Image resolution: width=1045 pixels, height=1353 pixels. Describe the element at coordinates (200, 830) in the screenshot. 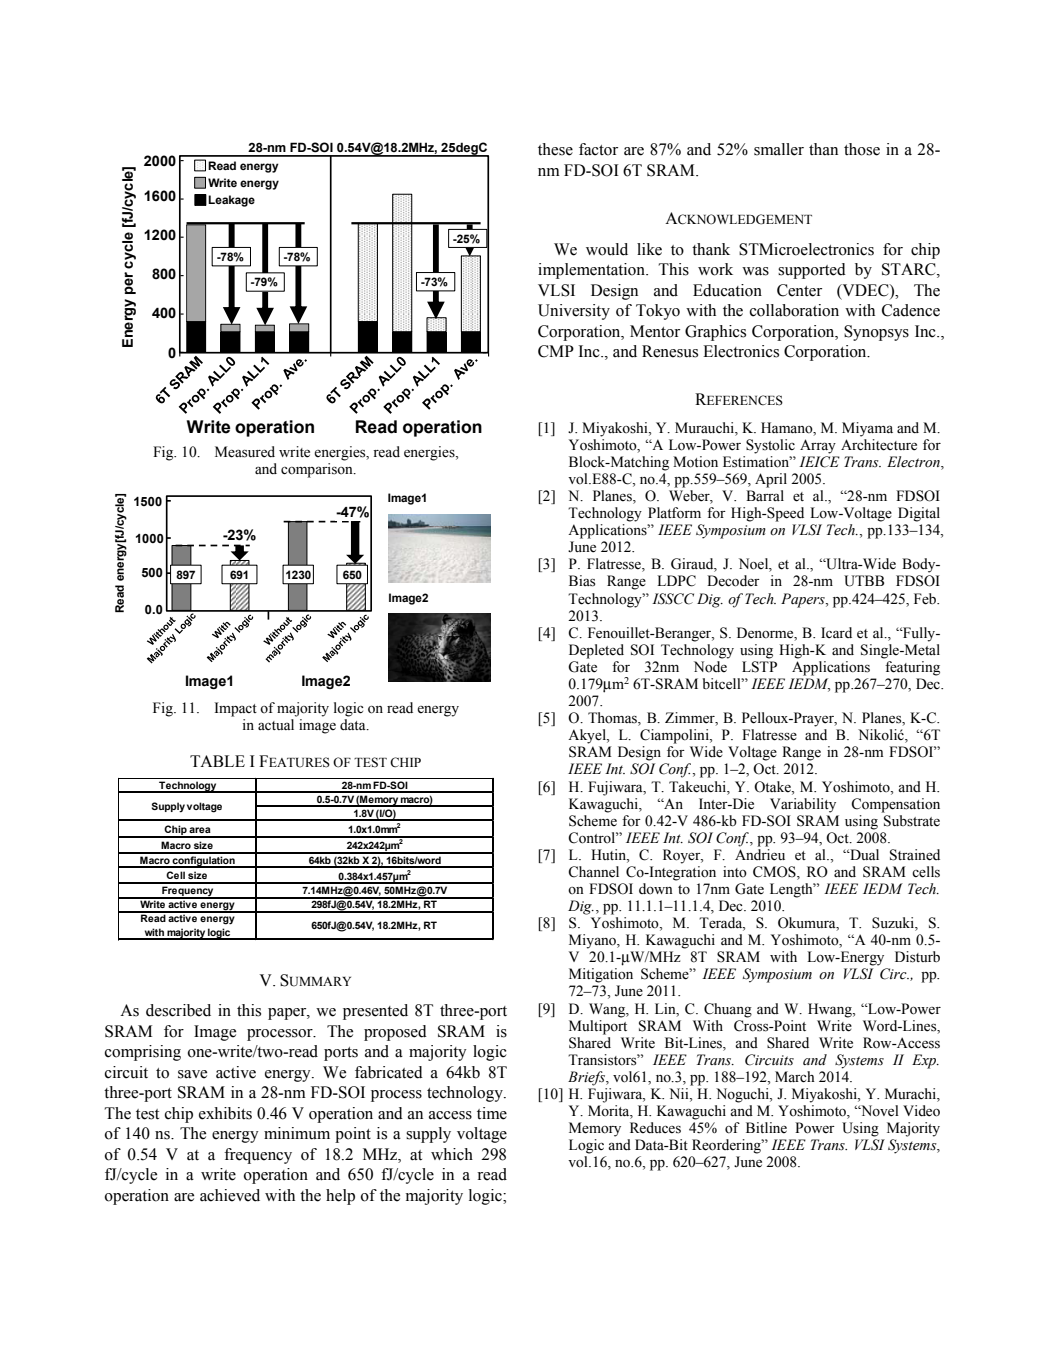

I see `area` at that location.
